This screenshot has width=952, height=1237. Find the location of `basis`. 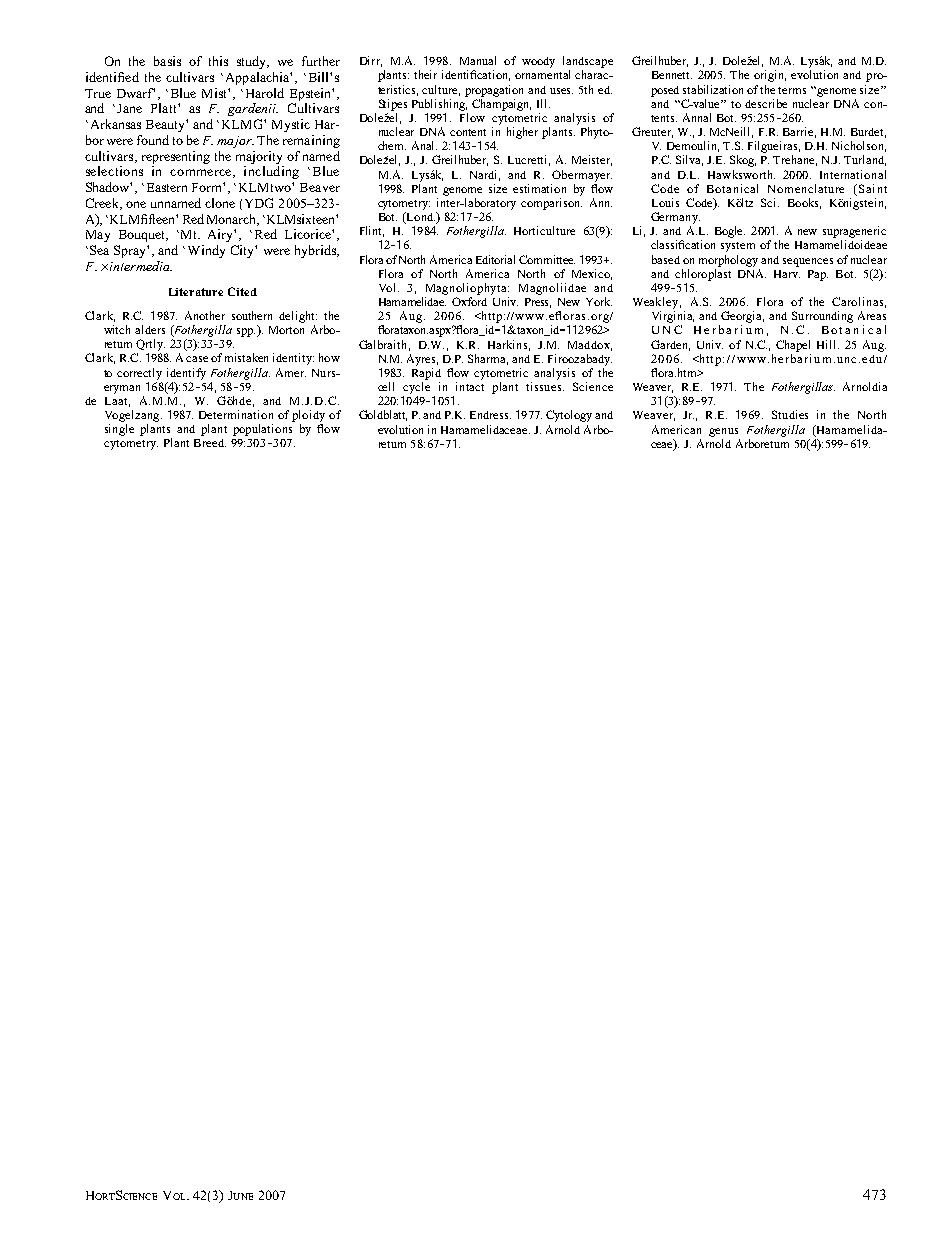

basis is located at coordinates (167, 61).
